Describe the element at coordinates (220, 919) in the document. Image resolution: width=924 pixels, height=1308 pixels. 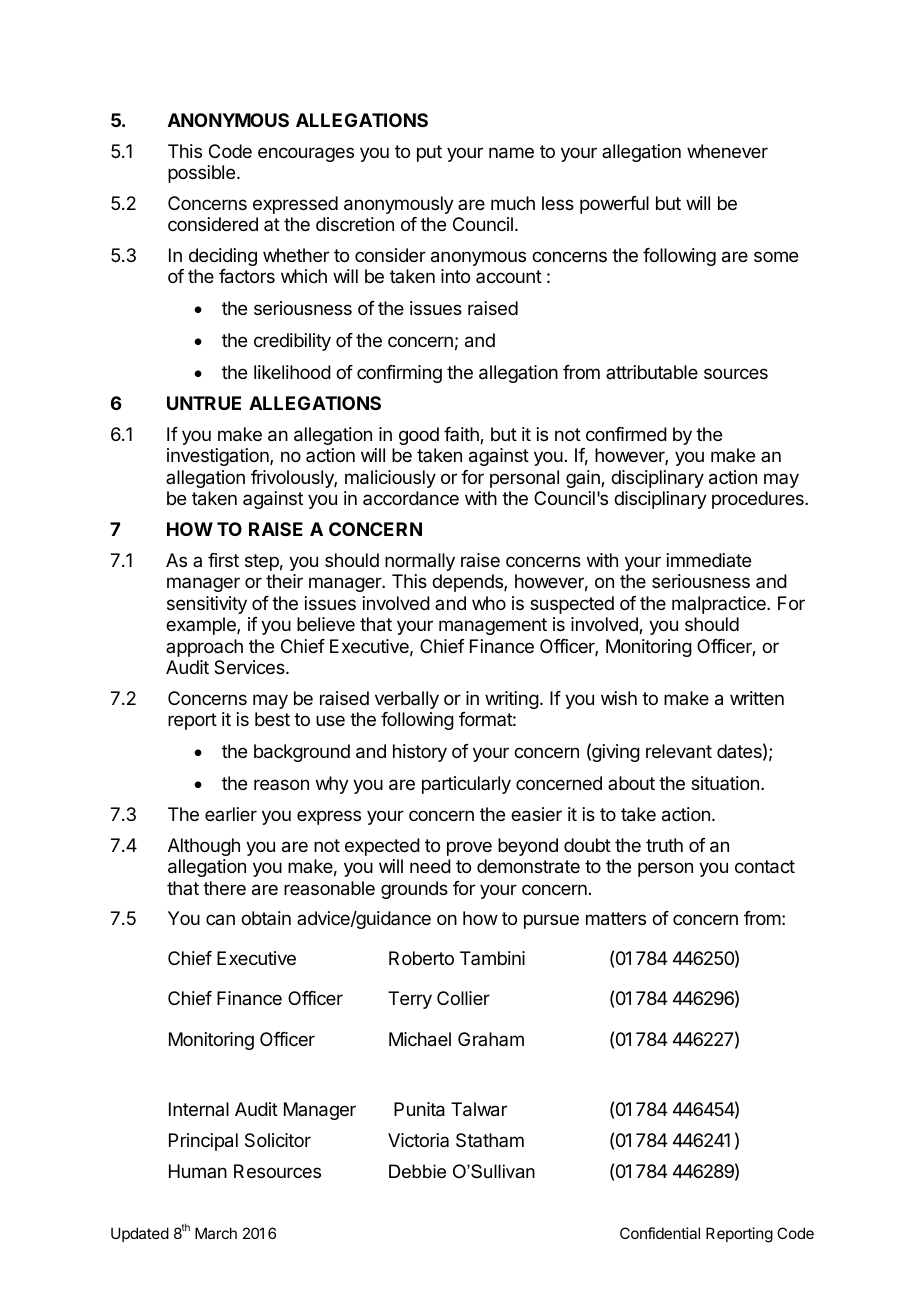
I see `can` at that location.
